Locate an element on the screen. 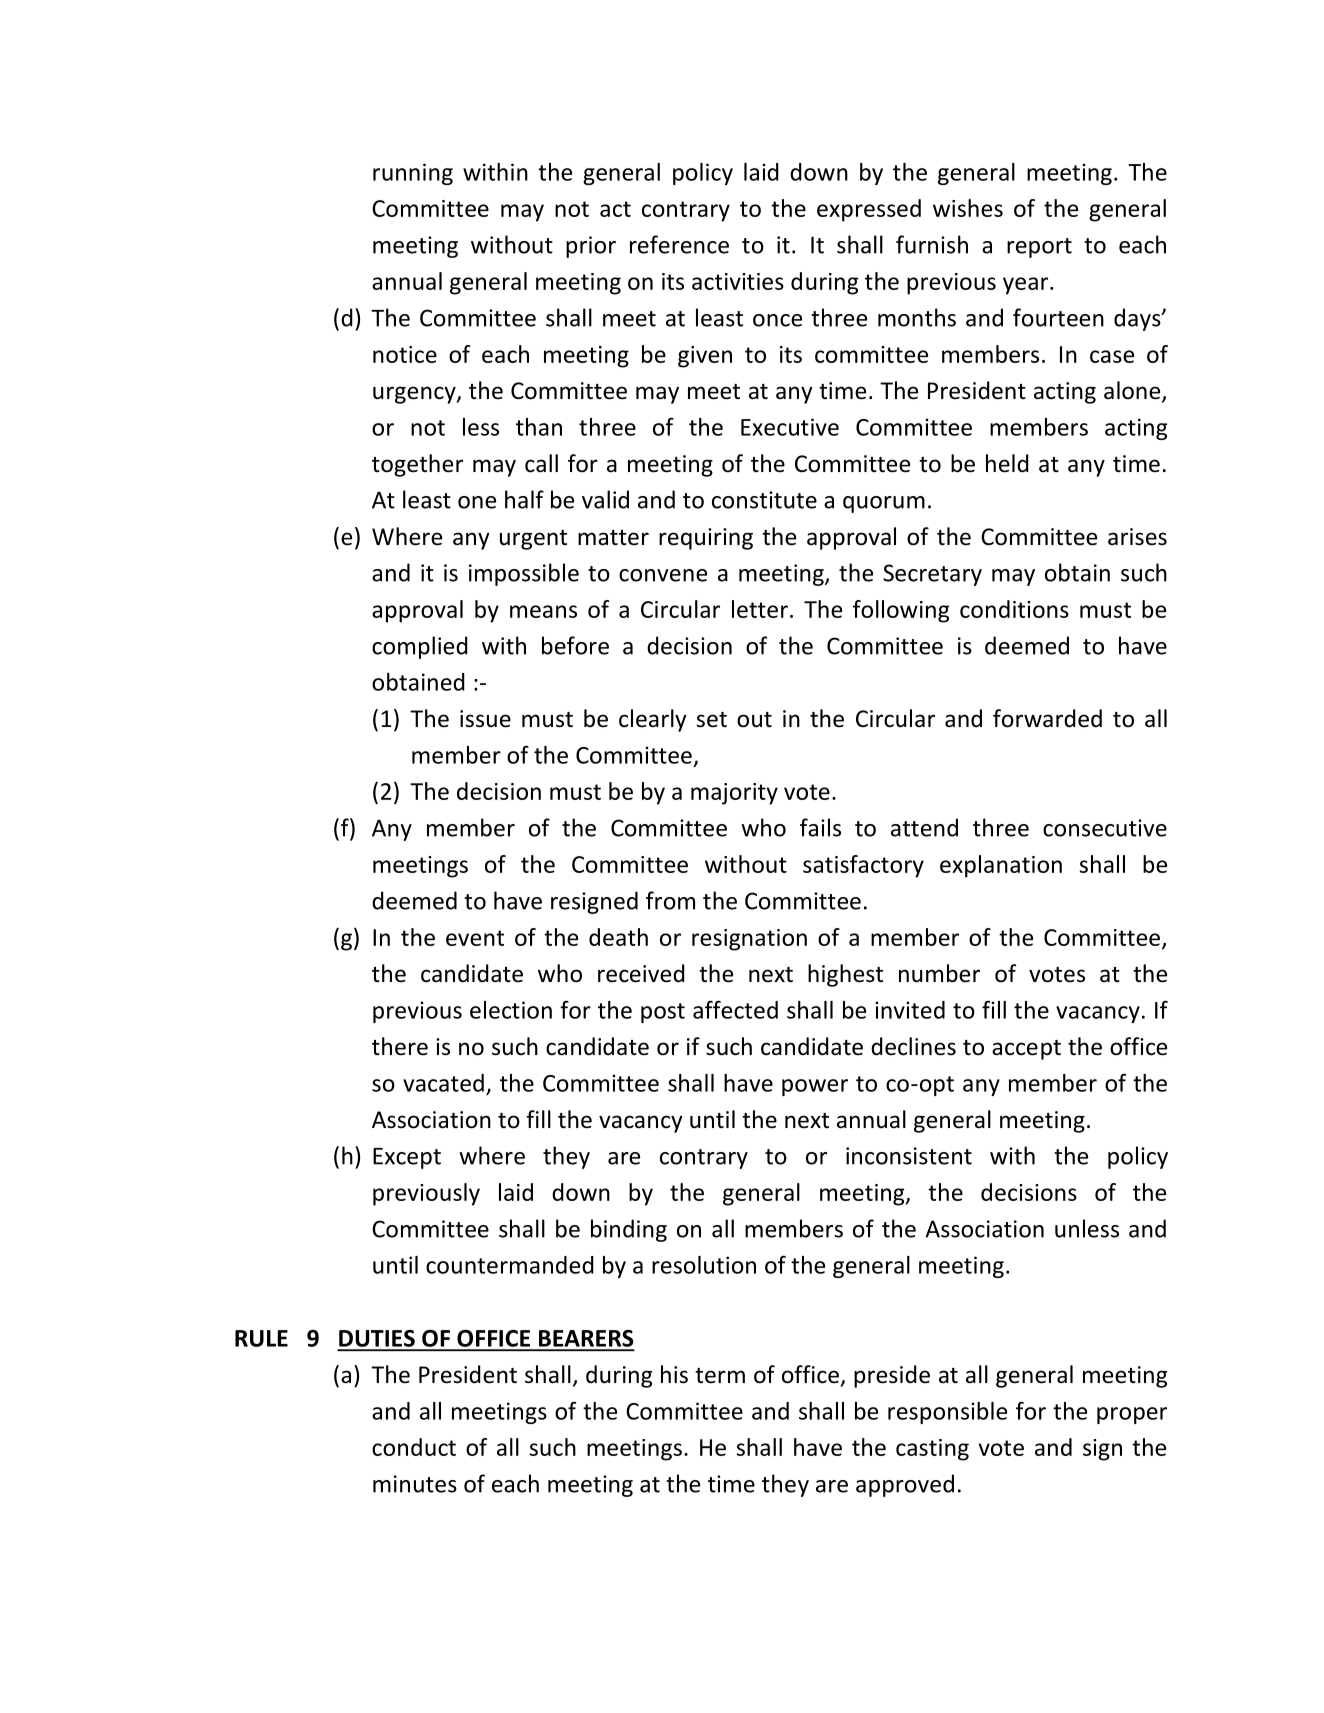  event is located at coordinates (475, 938).
